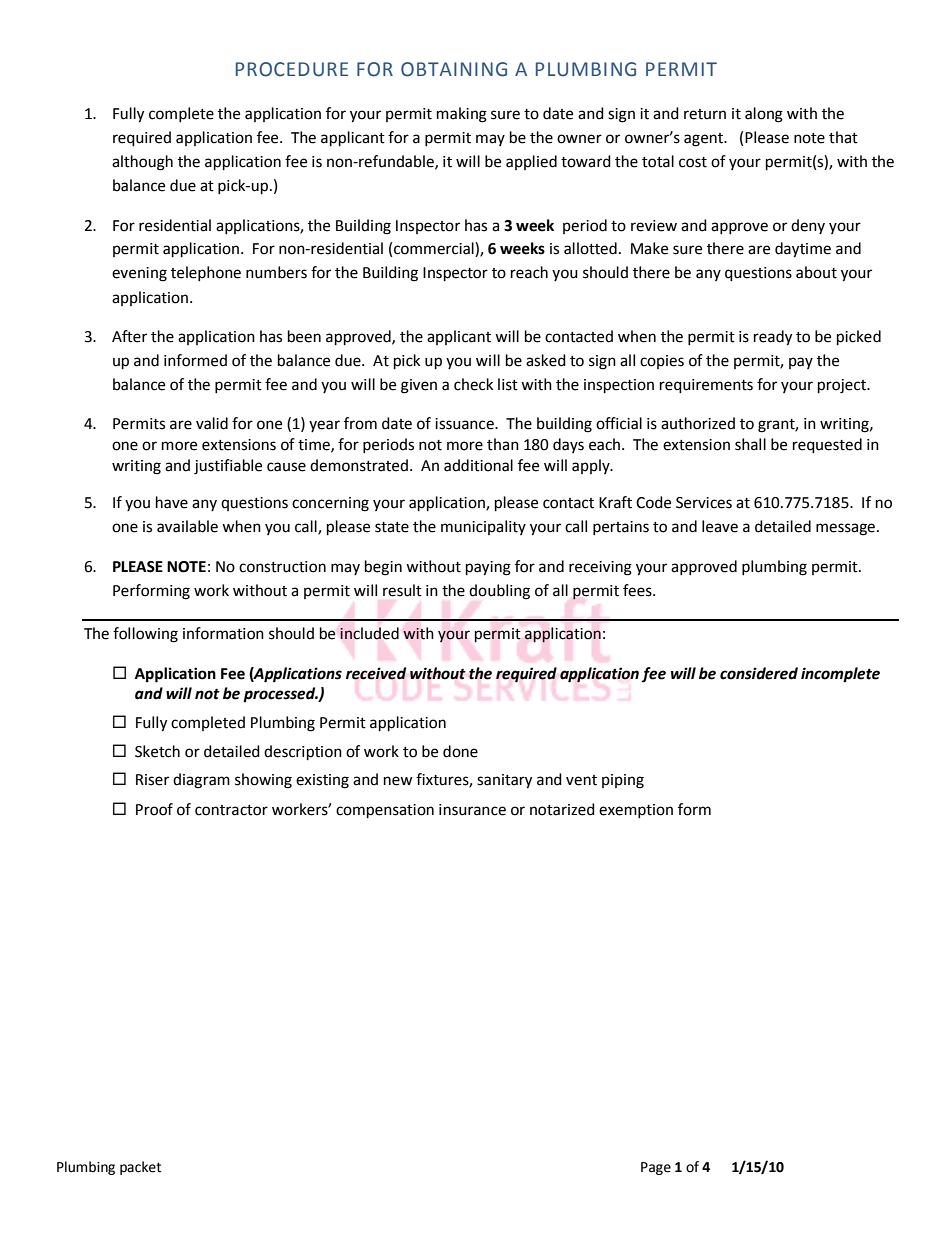 The image size is (952, 1233). I want to click on leave, so click(720, 526).
